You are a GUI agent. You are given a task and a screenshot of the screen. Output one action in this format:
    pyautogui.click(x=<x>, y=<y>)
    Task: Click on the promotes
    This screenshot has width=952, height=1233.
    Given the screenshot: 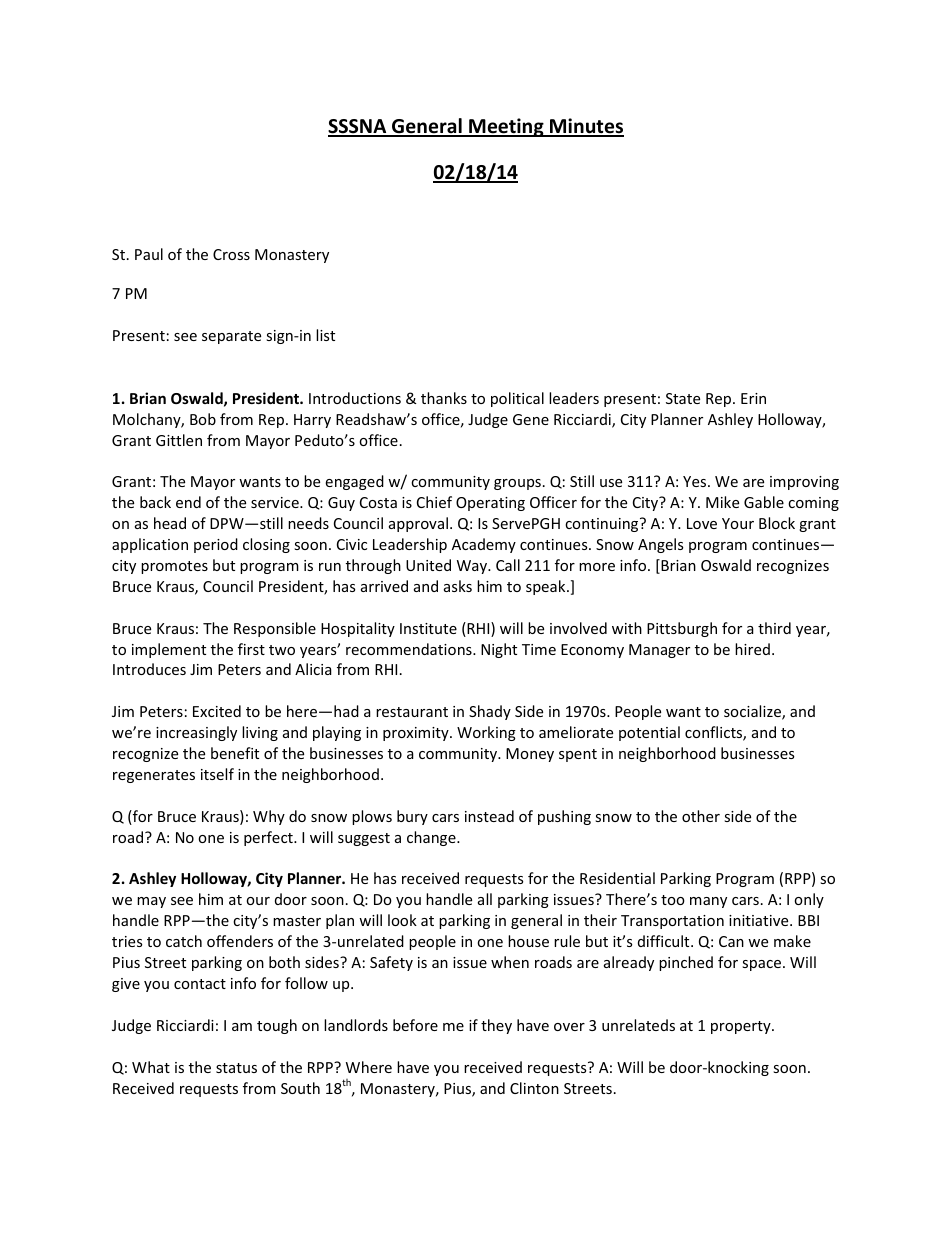 What is the action you would take?
    pyautogui.click(x=174, y=567)
